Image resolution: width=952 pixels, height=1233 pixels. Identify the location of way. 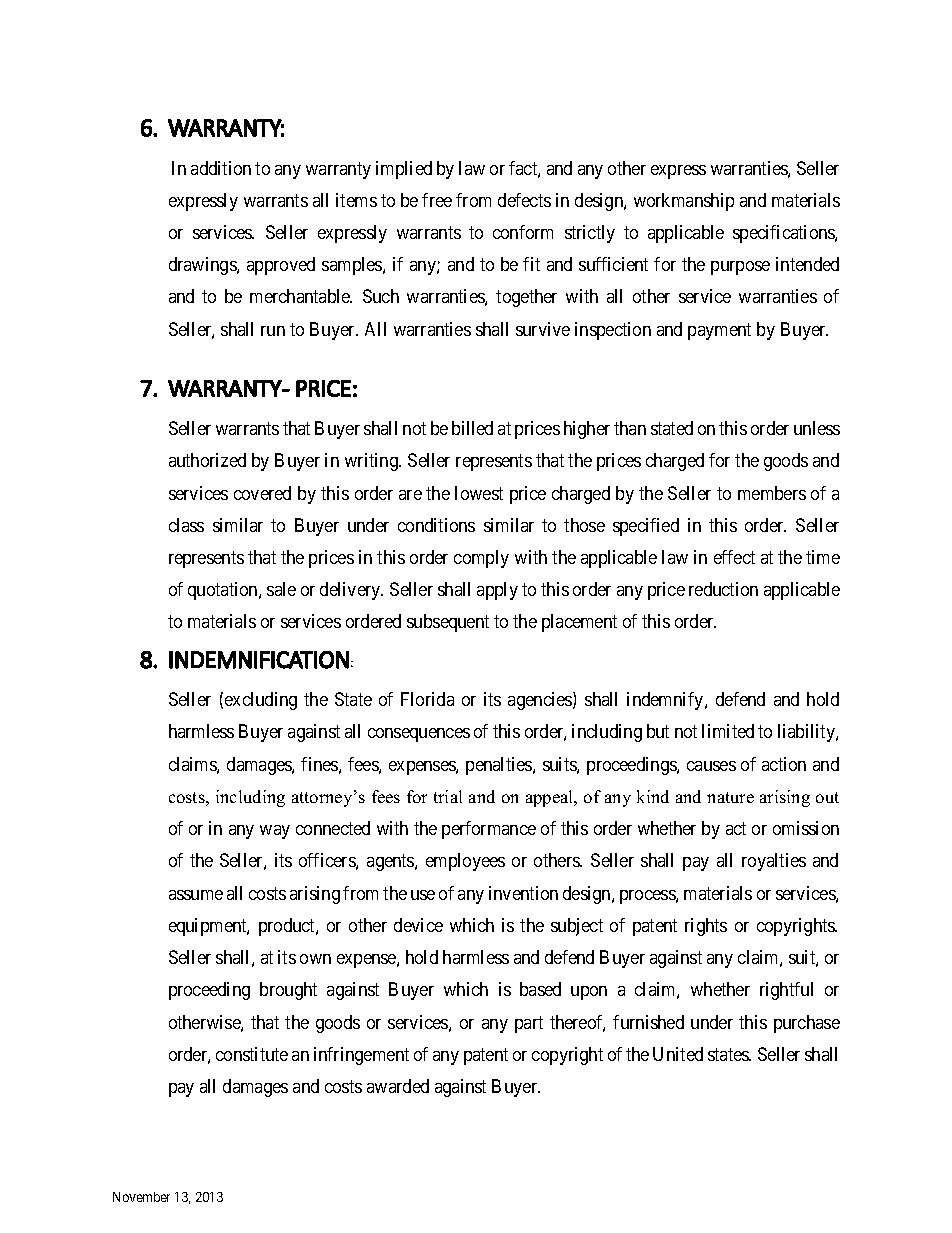
(275, 832).
